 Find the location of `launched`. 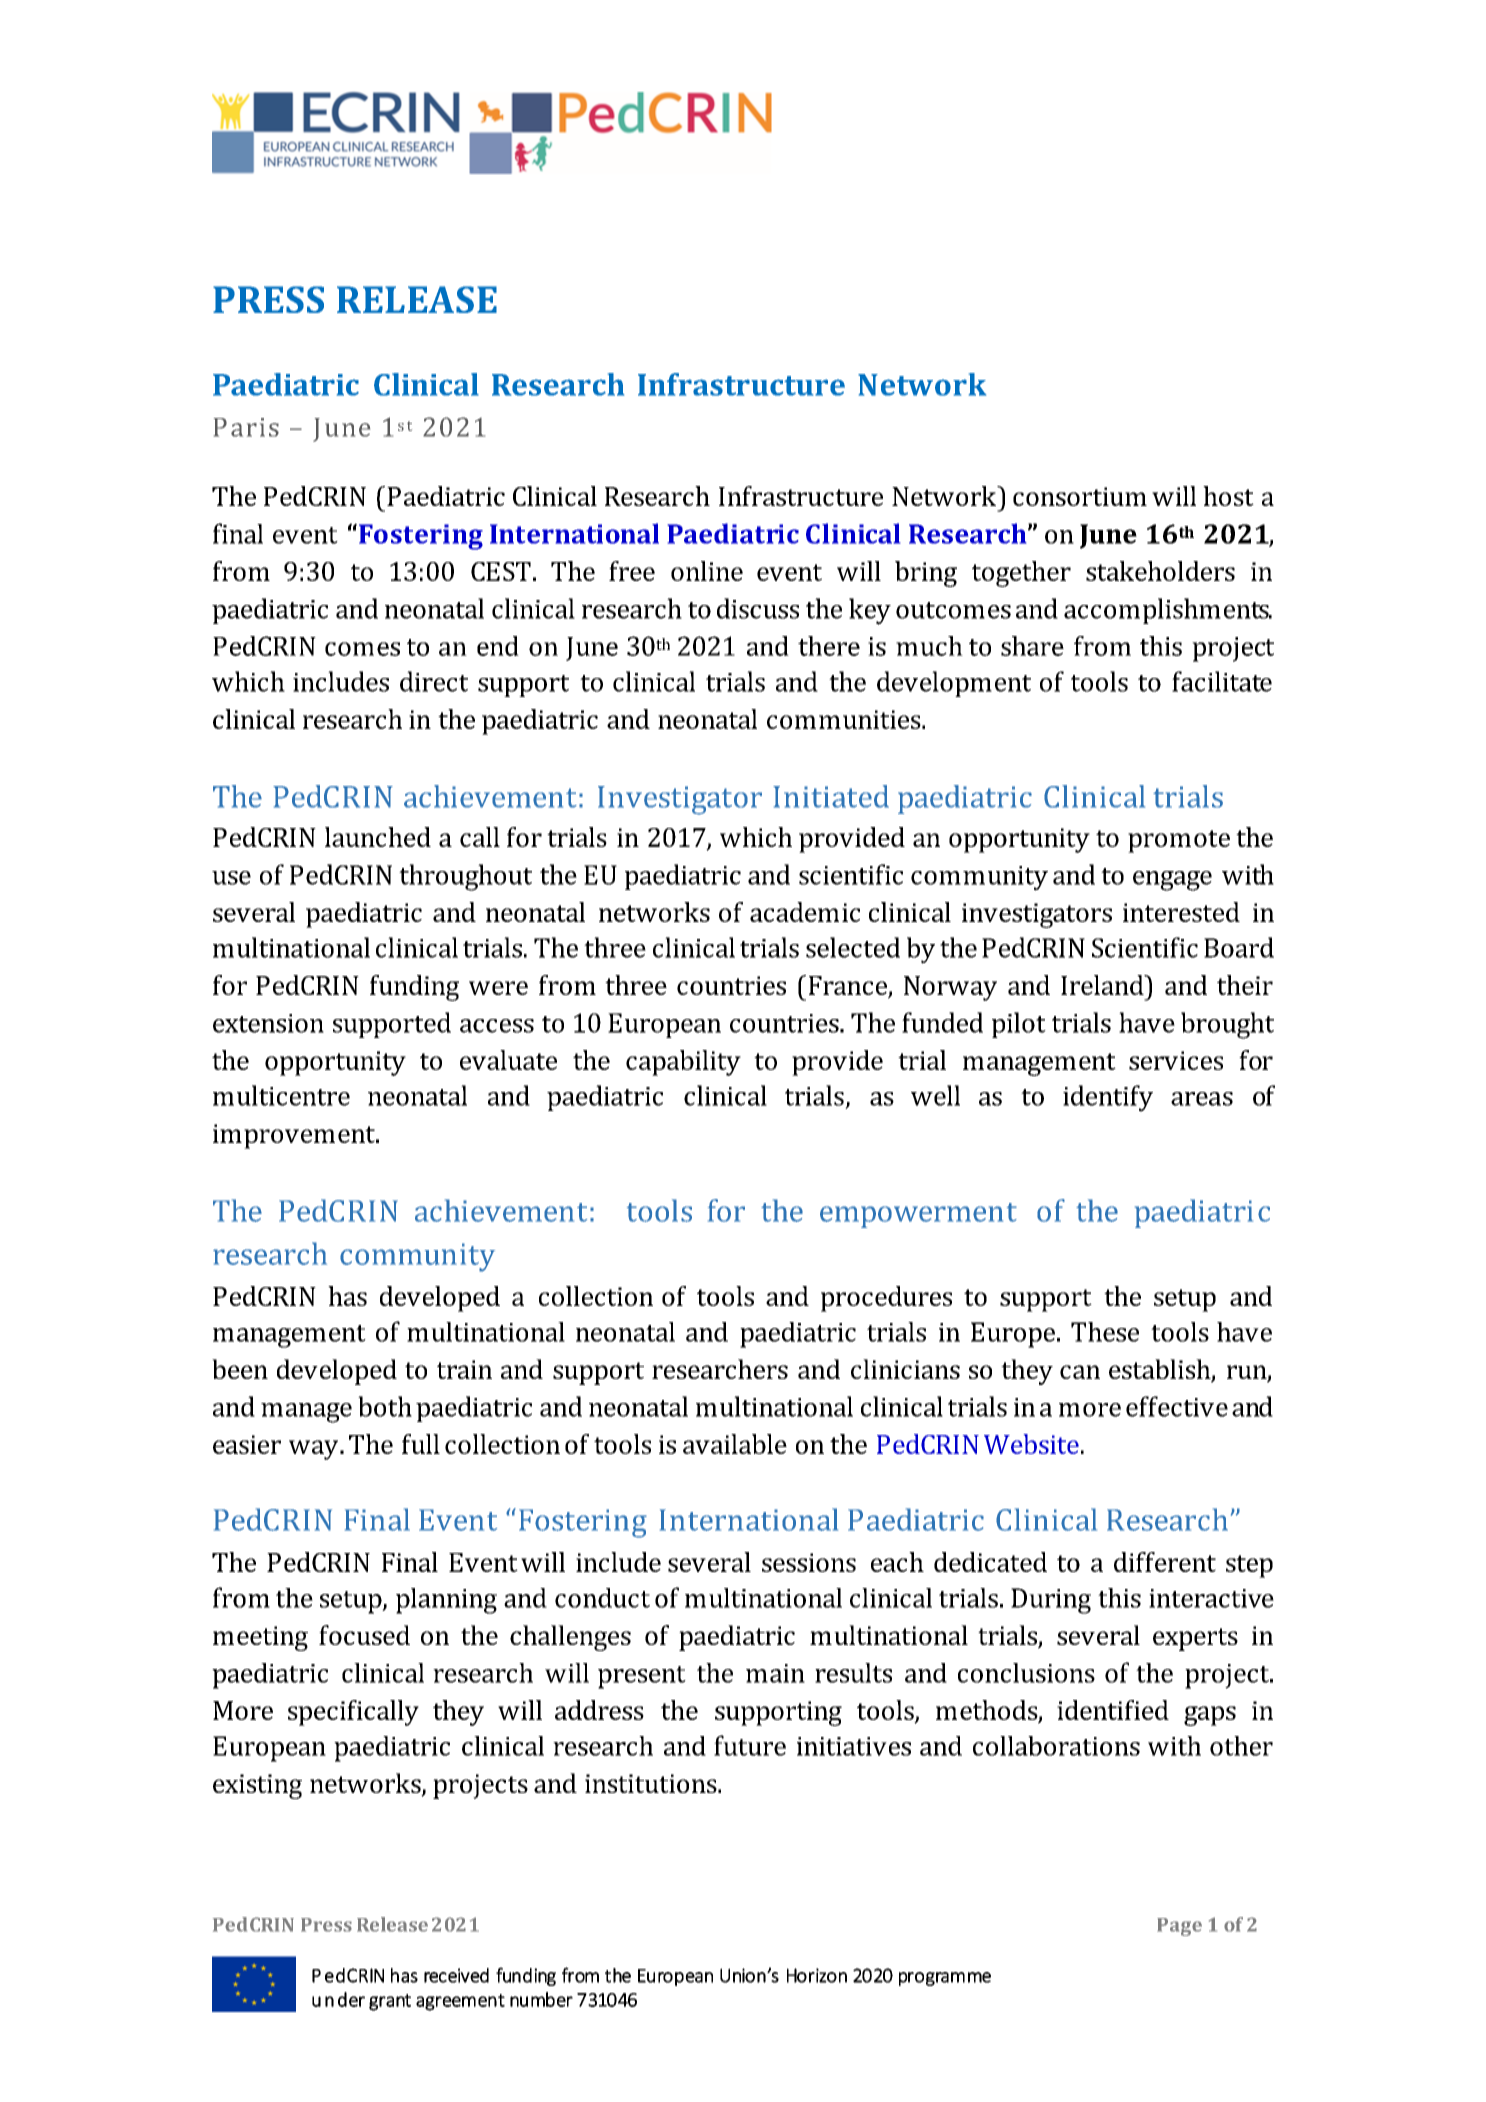

launched is located at coordinates (378, 837).
